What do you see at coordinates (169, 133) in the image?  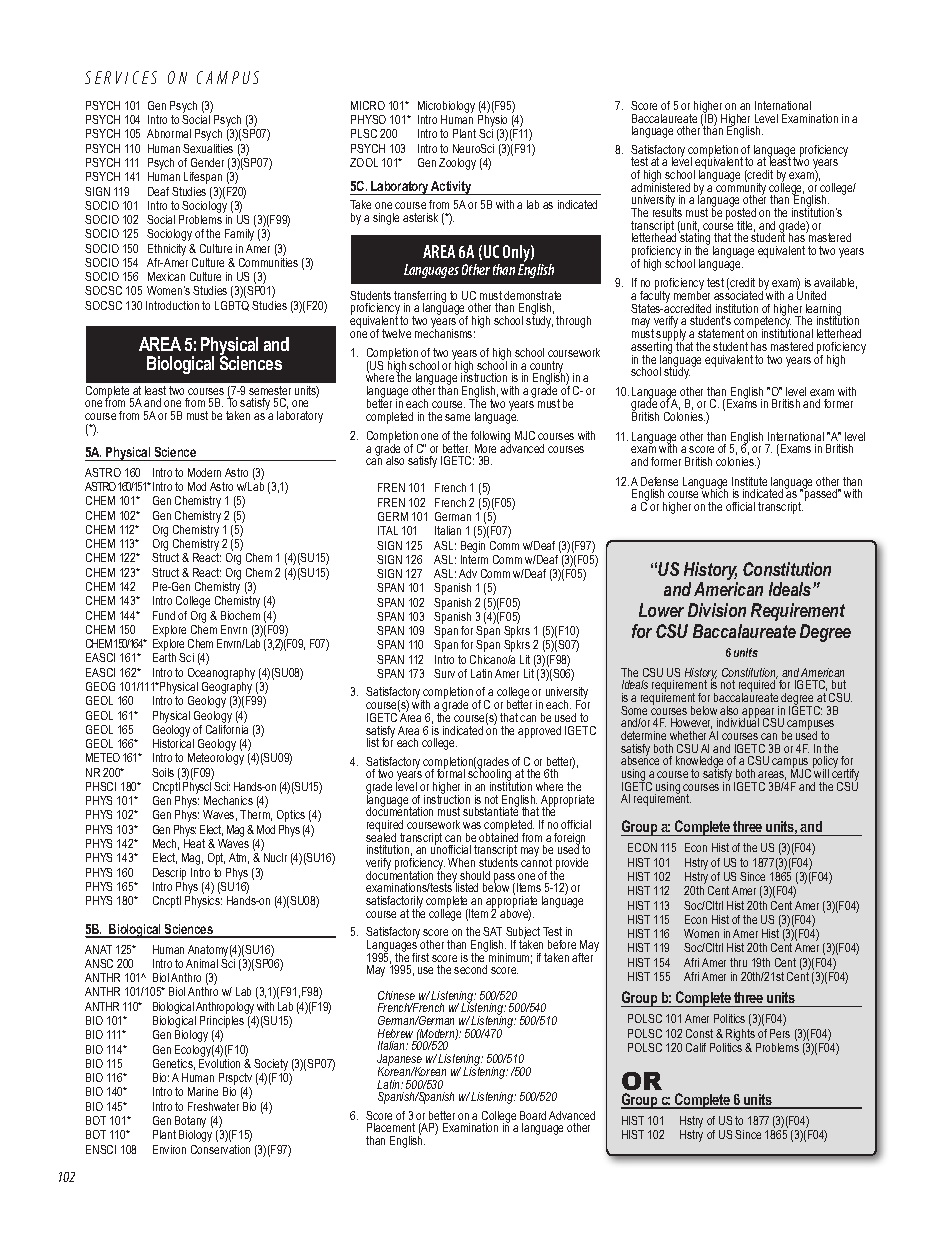 I see `Abnormal` at bounding box center [169, 133].
